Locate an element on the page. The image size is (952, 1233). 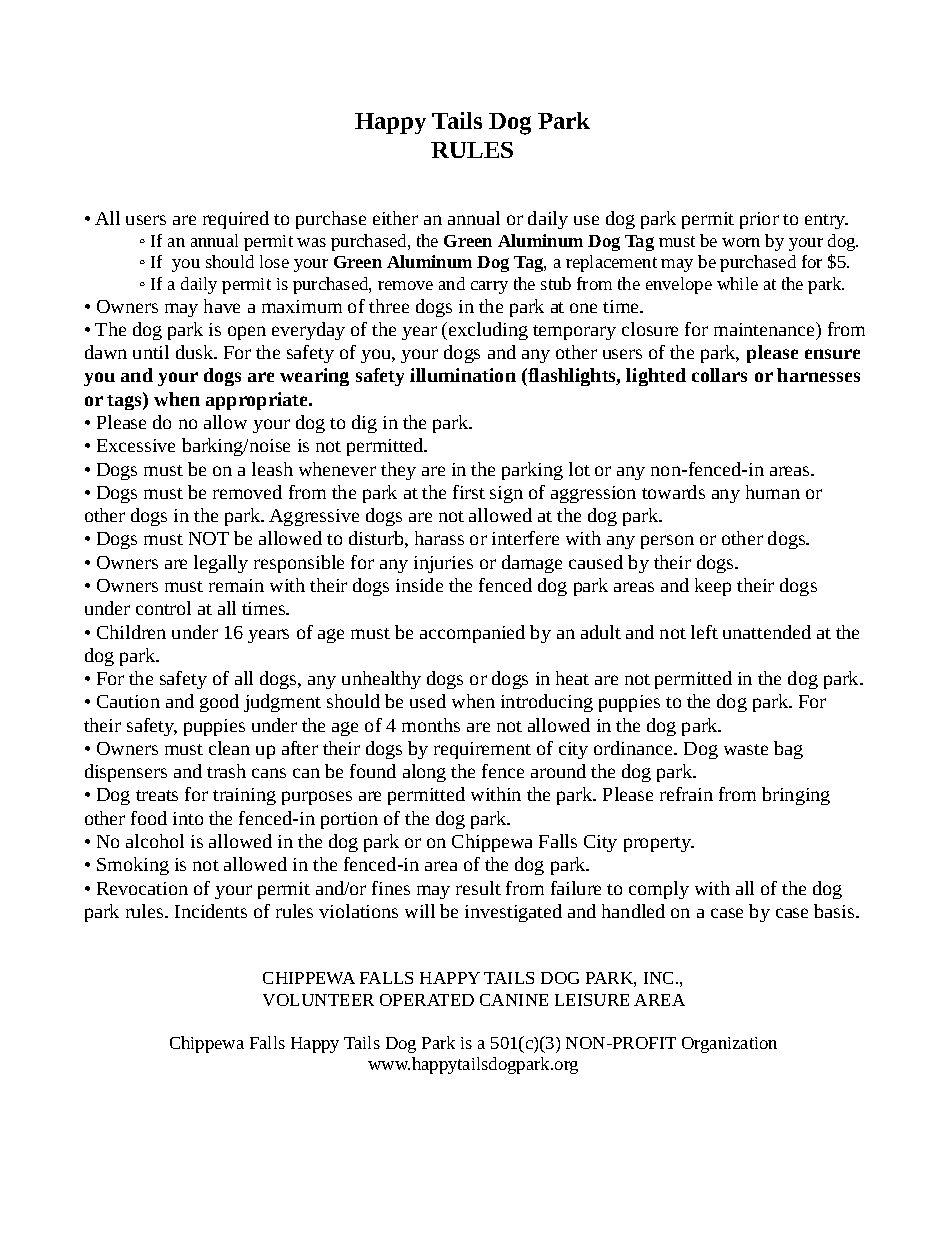
requirement is located at coordinates (482, 750).
